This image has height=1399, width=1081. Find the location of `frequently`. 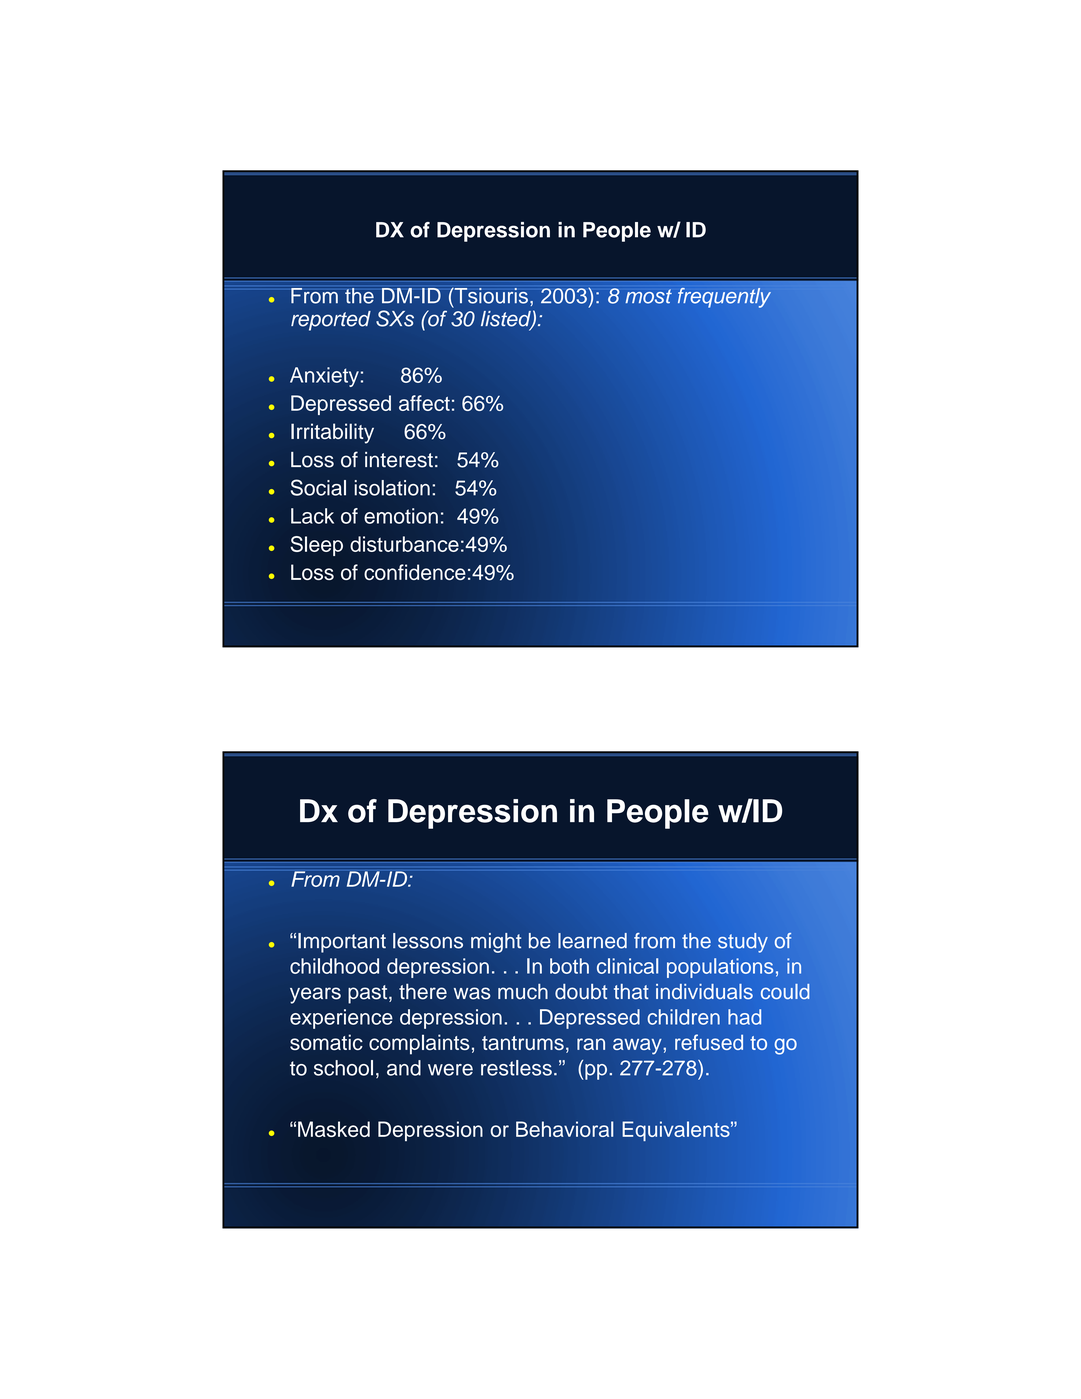

frequently is located at coordinates (724, 298).
